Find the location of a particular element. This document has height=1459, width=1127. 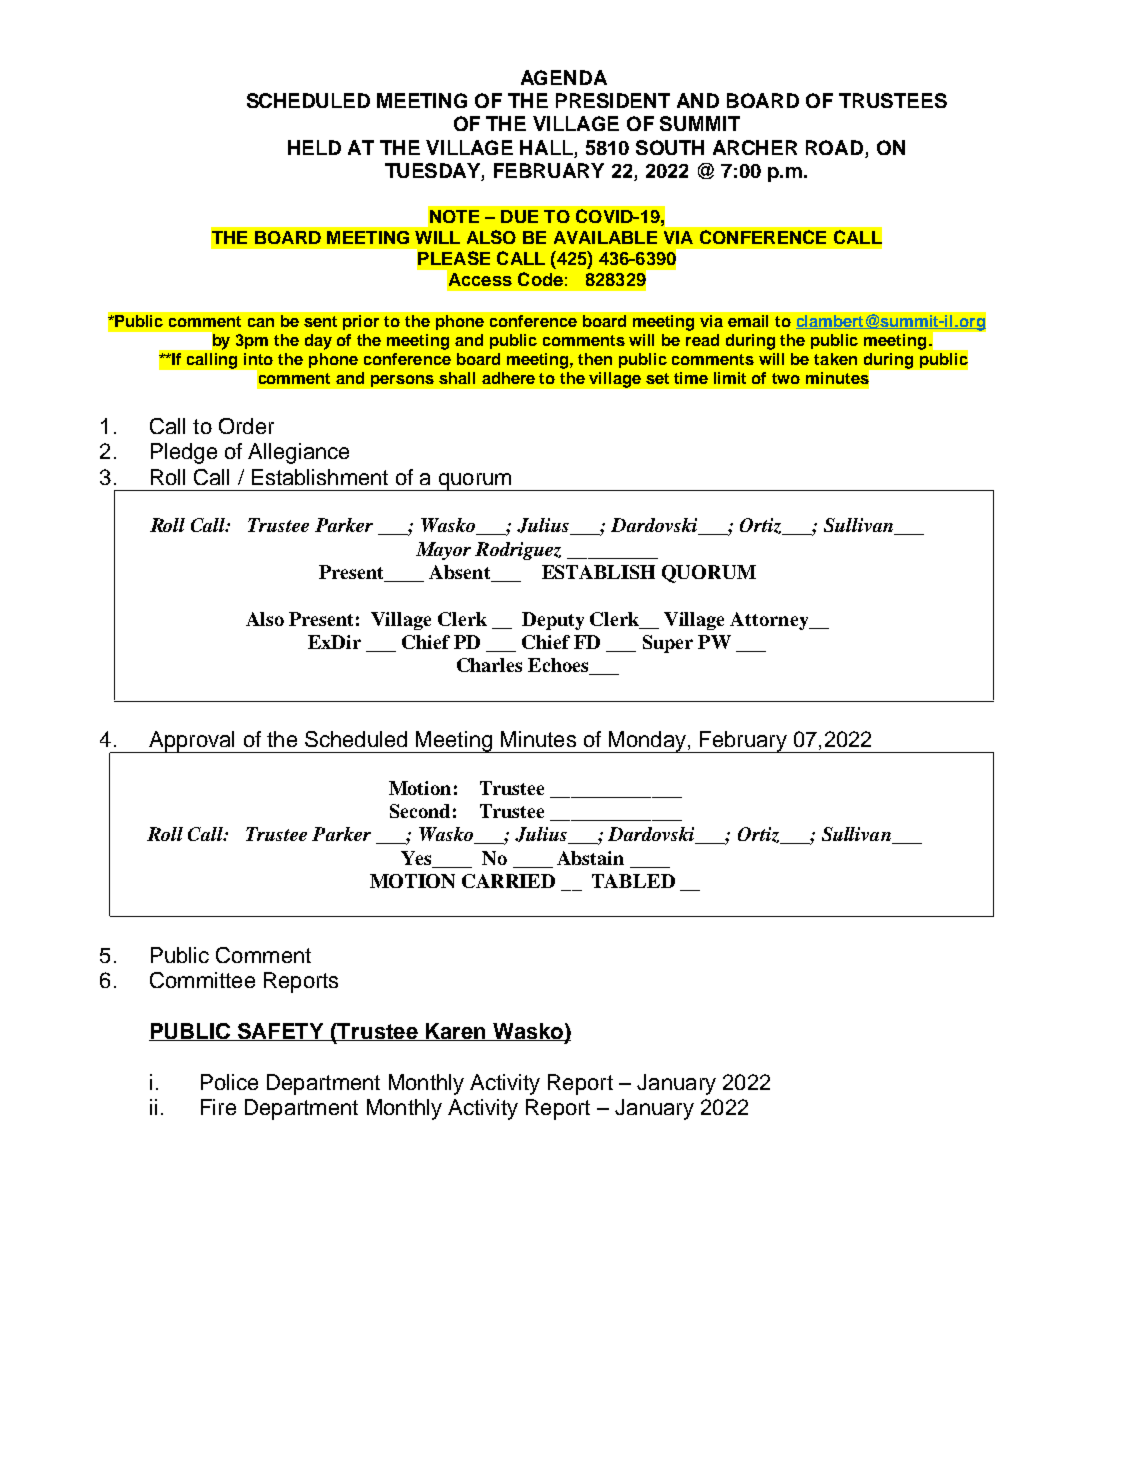

Super is located at coordinates (668, 644).
